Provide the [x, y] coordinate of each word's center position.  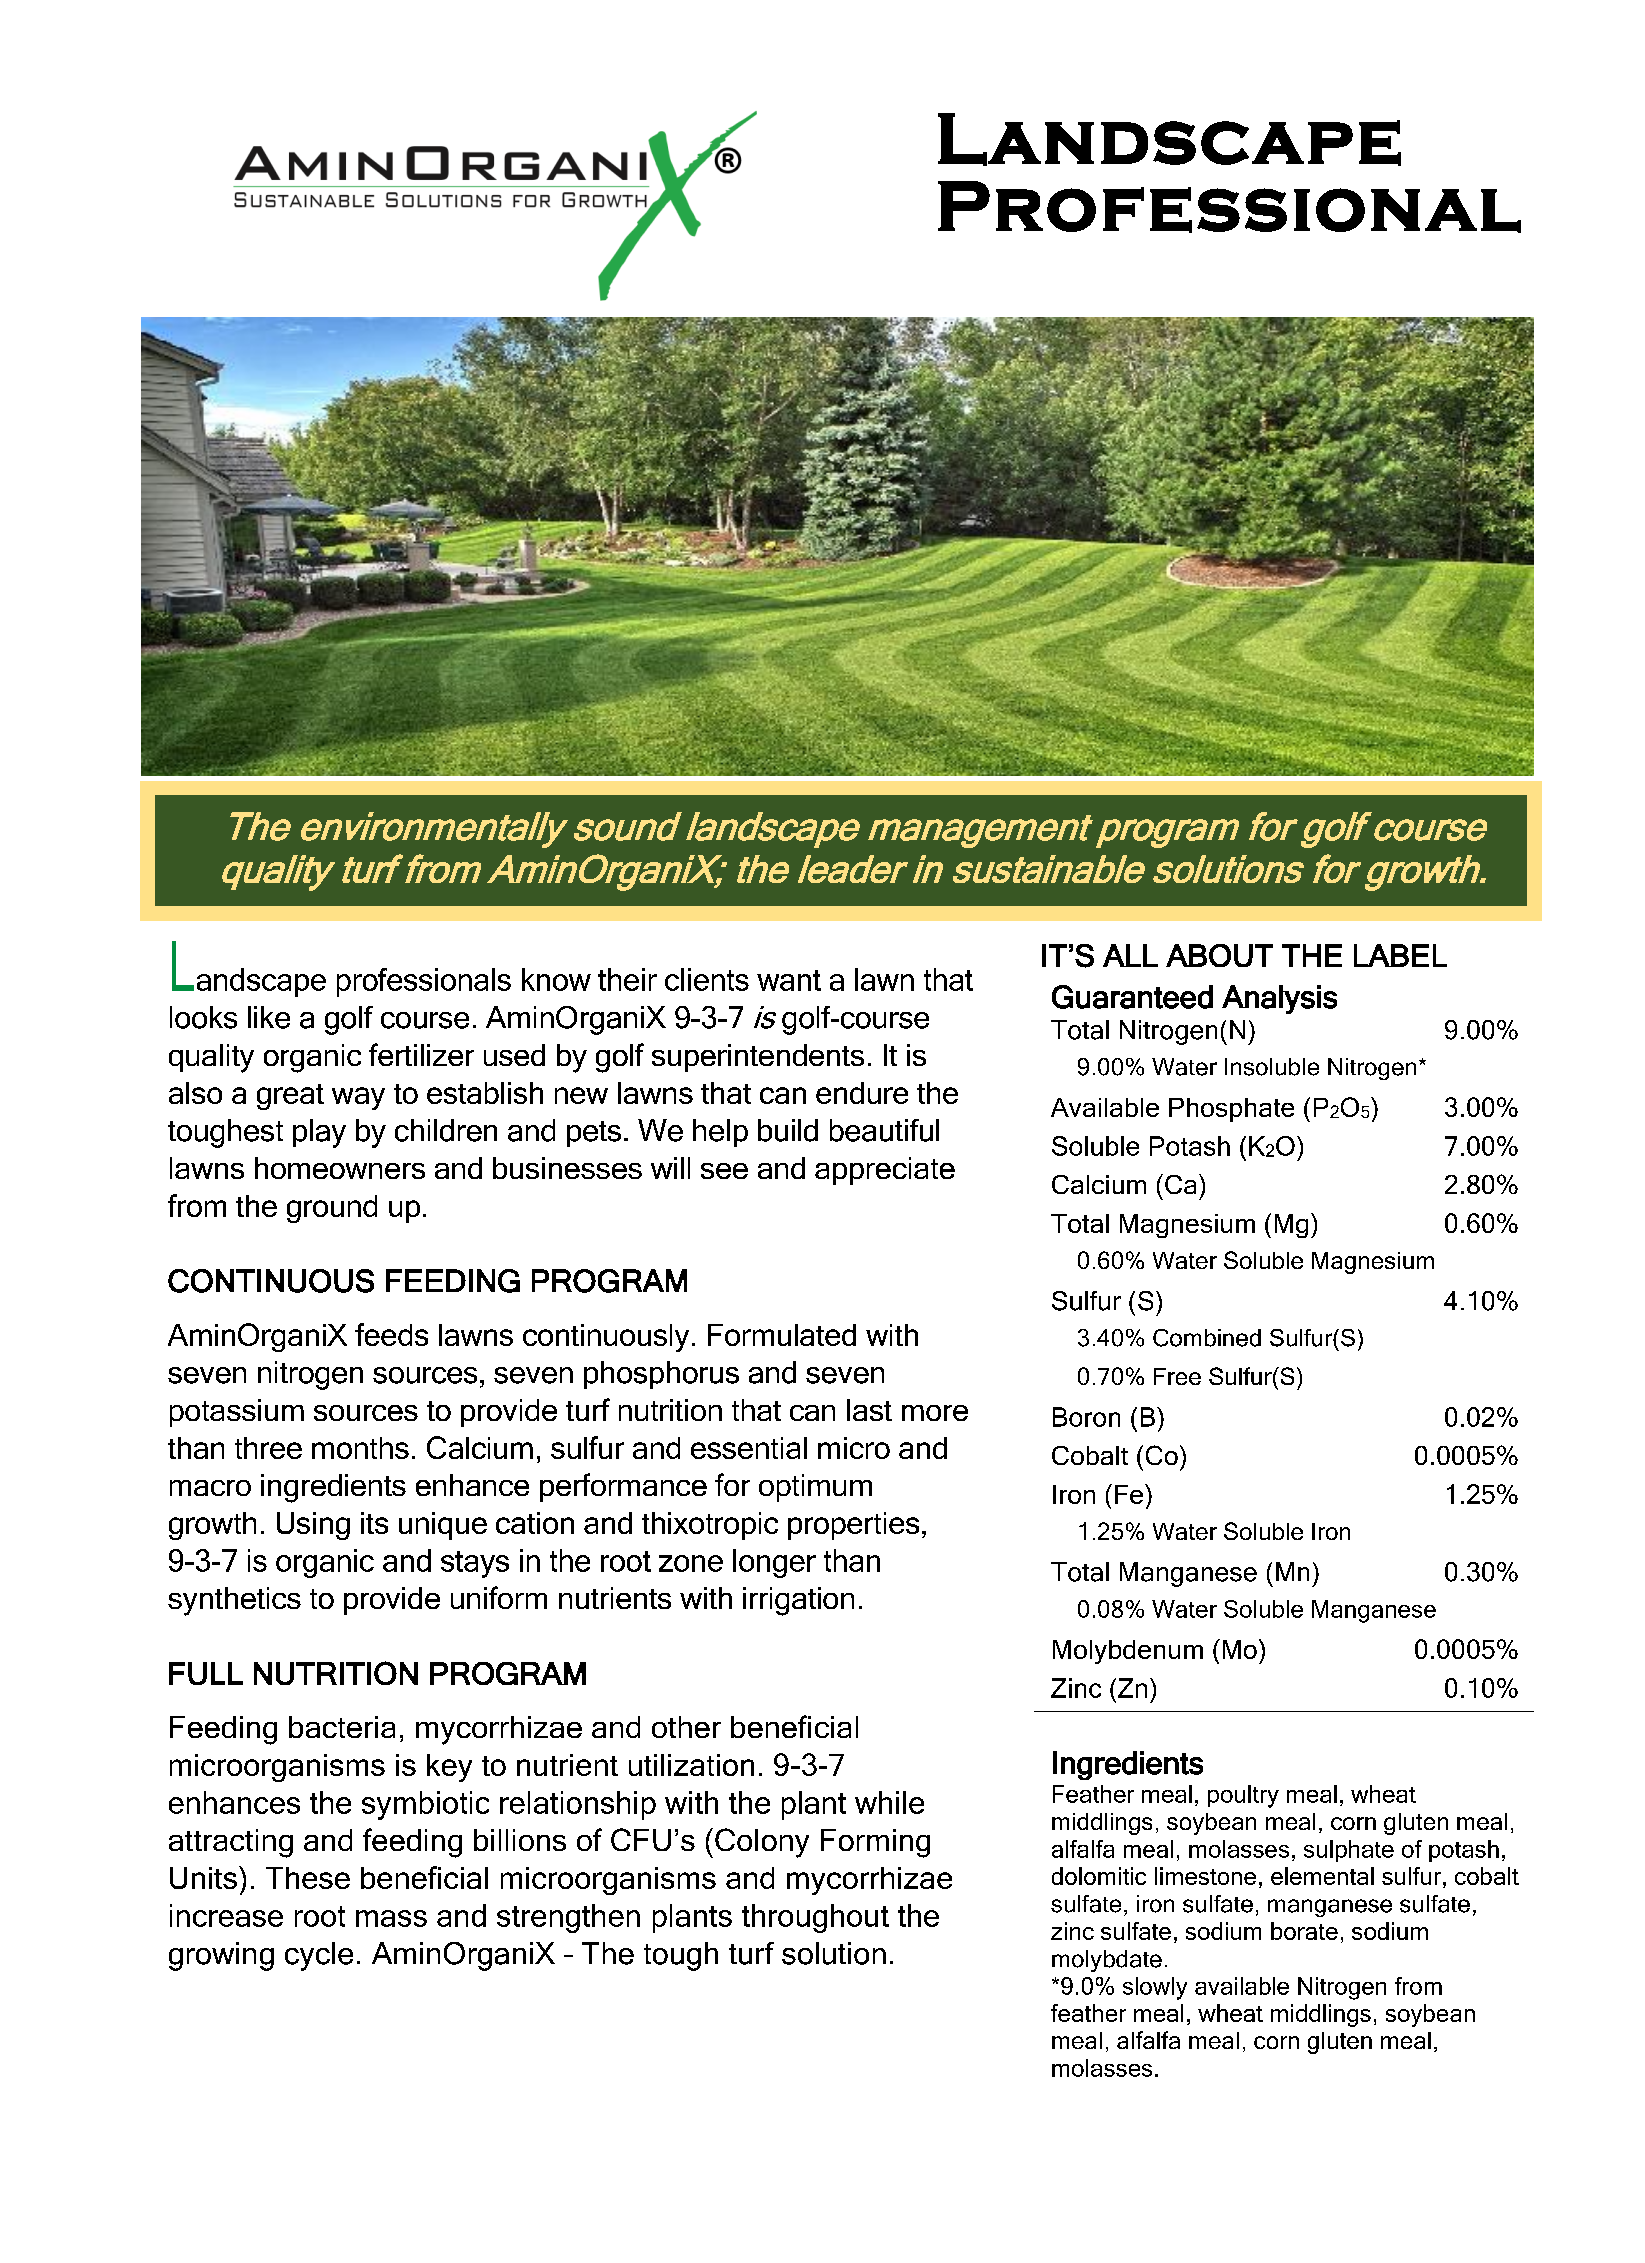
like [269, 1017]
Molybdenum [1128, 1652]
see [724, 1171]
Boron [1086, 1417]
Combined [1207, 1338]
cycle [319, 1956]
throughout [815, 1918]
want [789, 980]
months [360, 1448]
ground [332, 1209]
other [686, 1727]
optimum [815, 1488]
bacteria [342, 1727]
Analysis [1279, 999]
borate [1304, 1931]
